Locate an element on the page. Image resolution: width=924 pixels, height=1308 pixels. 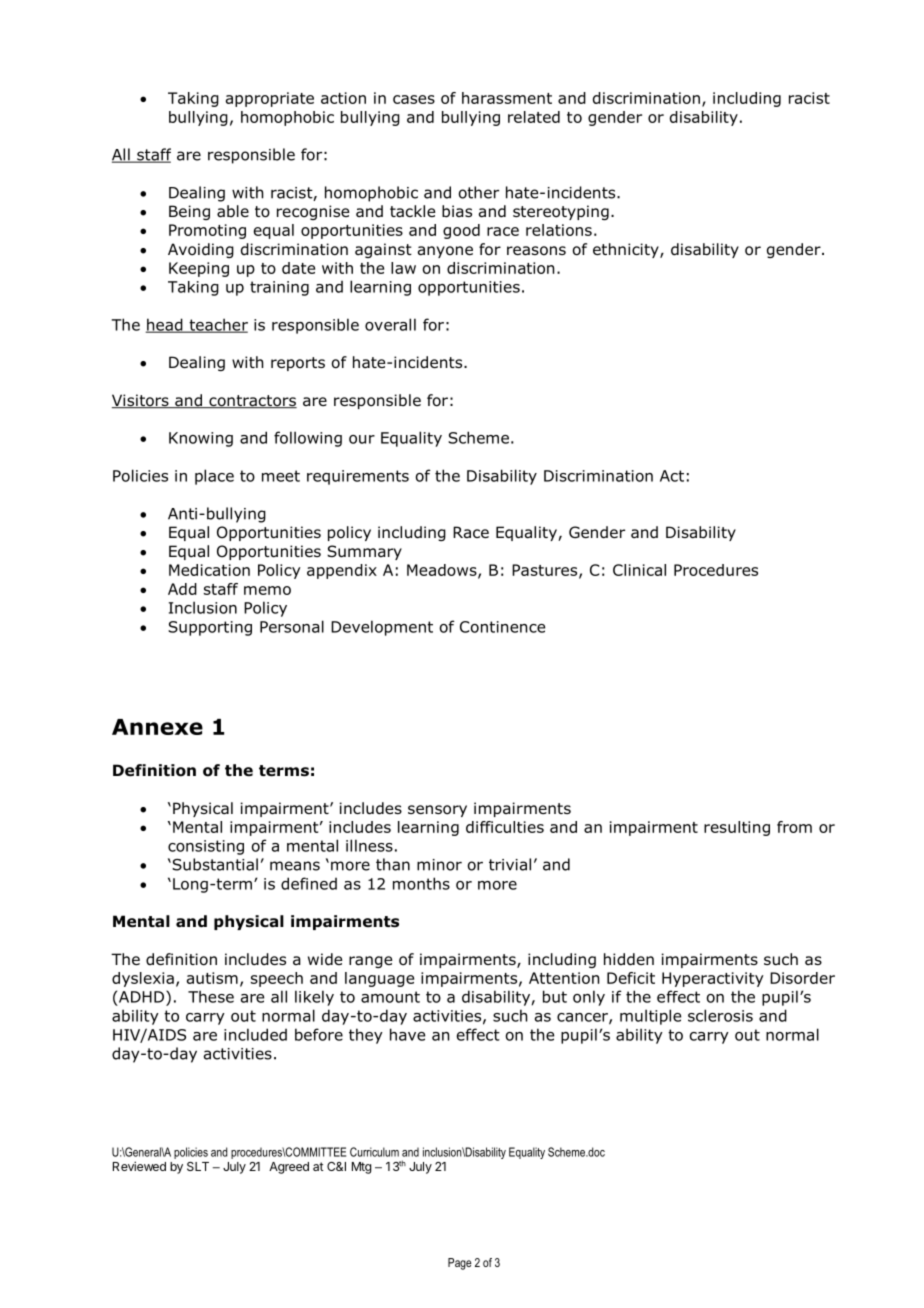
ethnicity is located at coordinates (627, 250).
